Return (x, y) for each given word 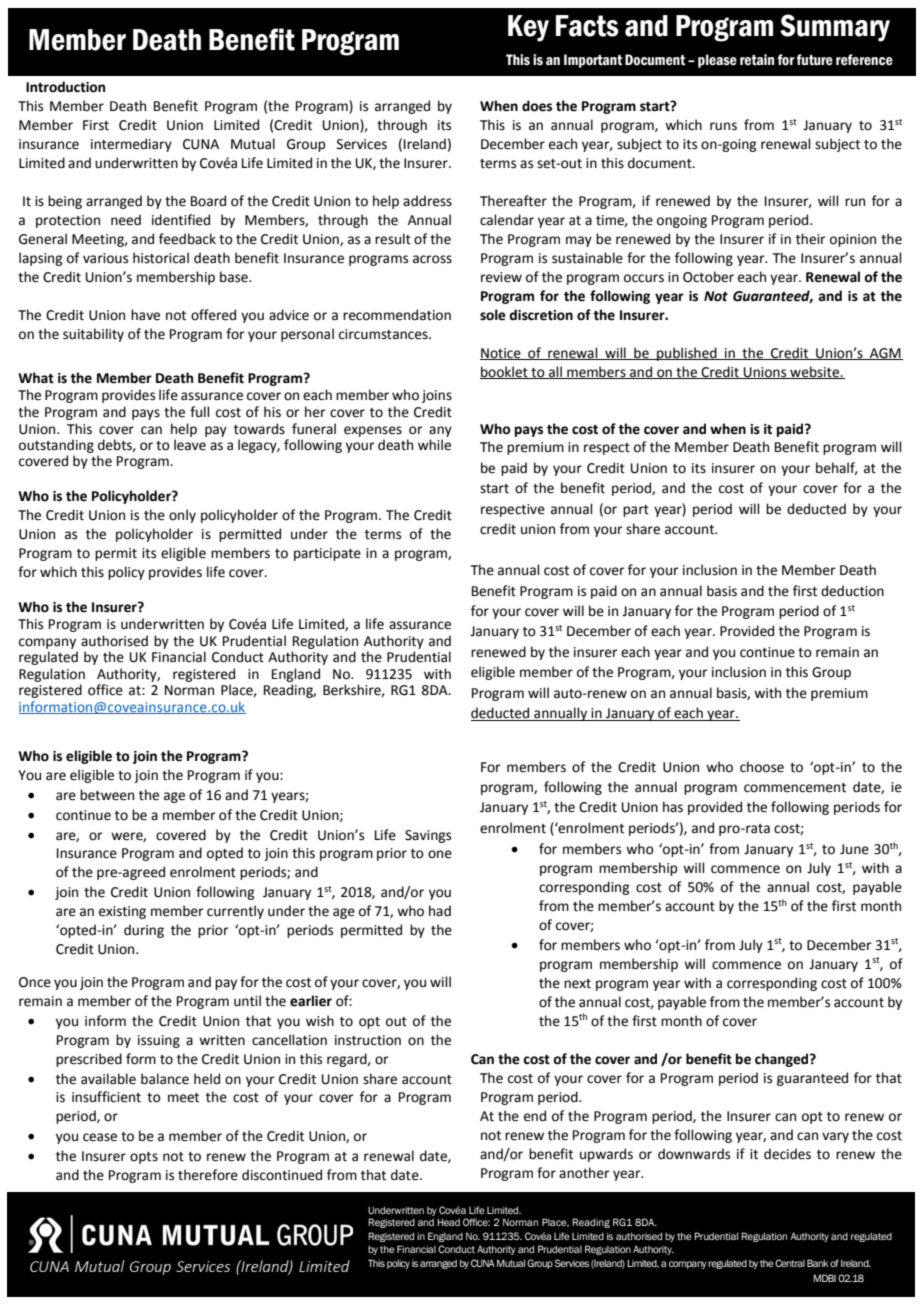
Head (448, 1222)
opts (144, 1158)
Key (528, 28)
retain (757, 60)
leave (190, 445)
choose (762, 767)
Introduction (65, 87)
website (814, 372)
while (434, 445)
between (107, 795)
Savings (428, 836)
